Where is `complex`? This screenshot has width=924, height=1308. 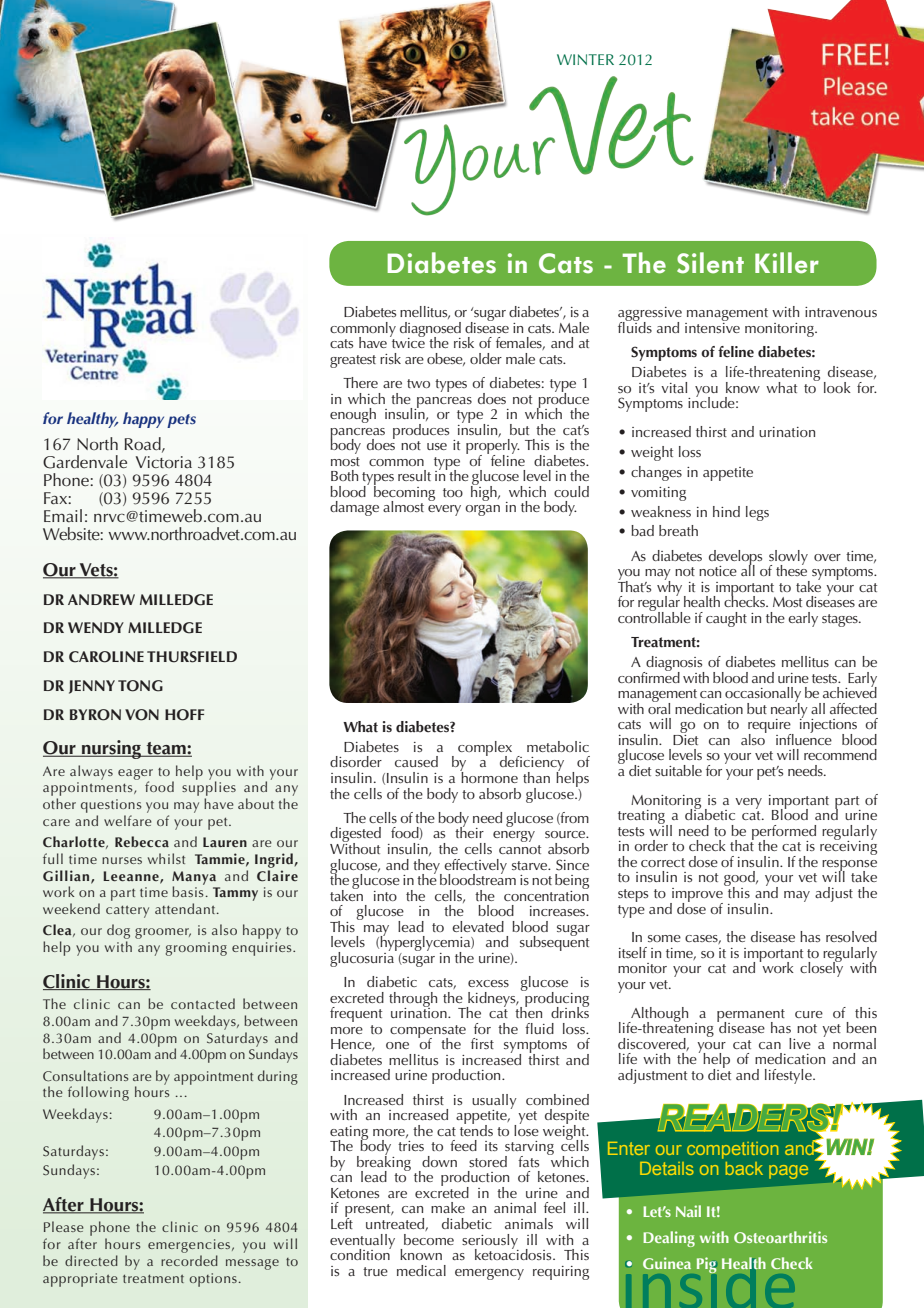
complex is located at coordinates (485, 749).
